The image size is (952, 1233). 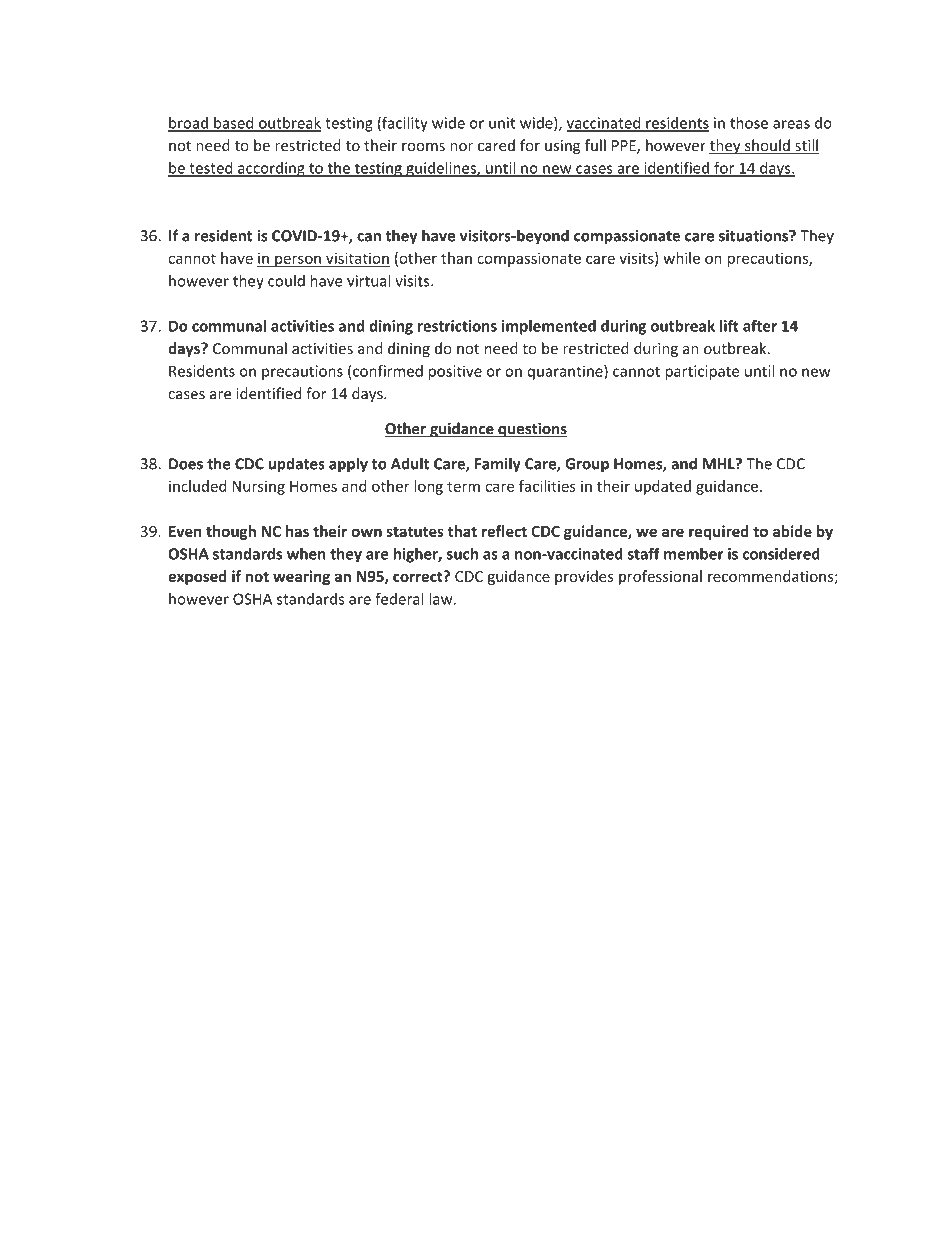 I want to click on based, so click(x=234, y=124).
